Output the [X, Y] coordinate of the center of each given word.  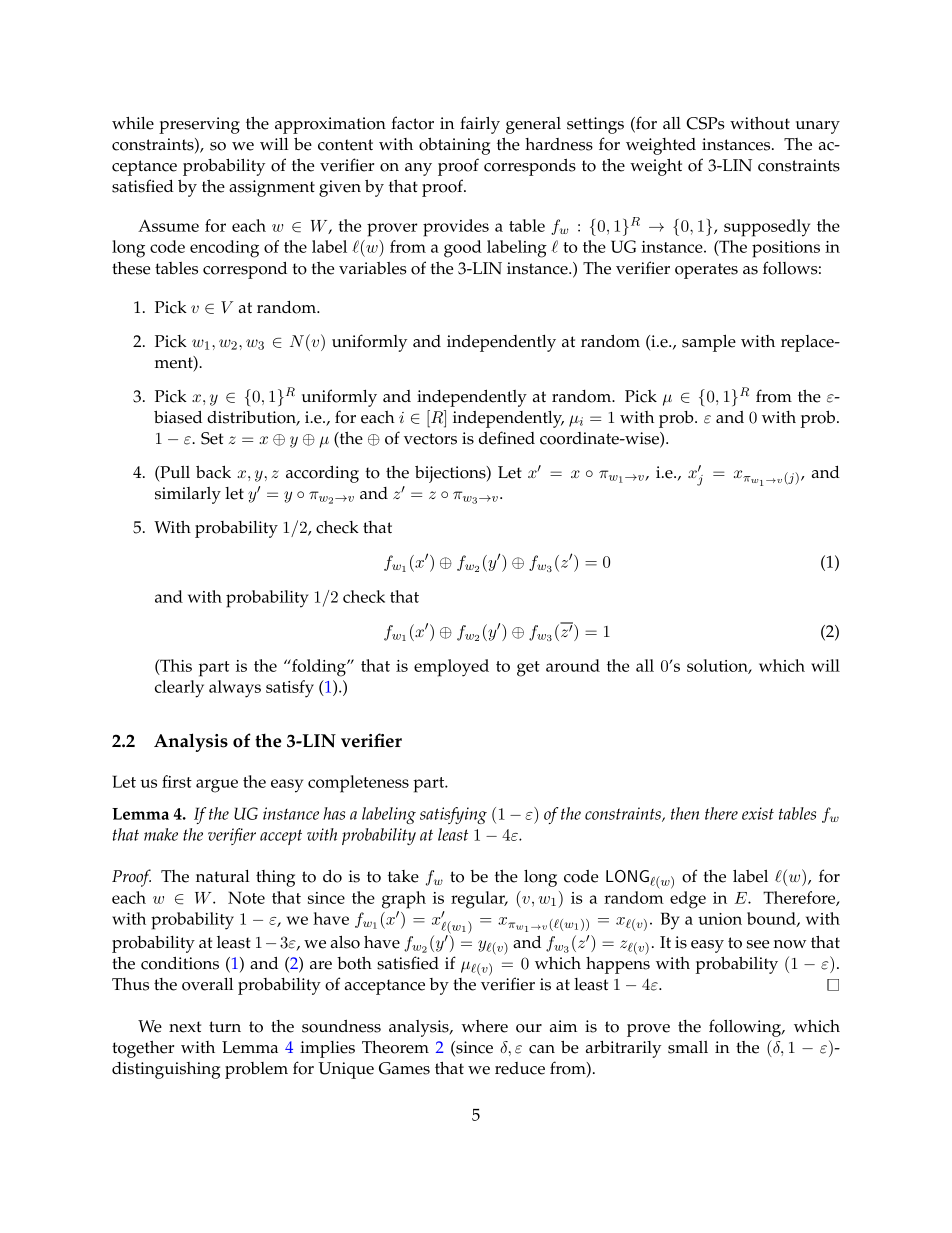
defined [507, 438]
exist [758, 813]
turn [225, 1026]
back [213, 472]
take [403, 876]
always [235, 689]
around [573, 665]
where [484, 1026]
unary [818, 127]
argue [217, 786]
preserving [199, 125]
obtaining [454, 146]
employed [451, 668]
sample [709, 343]
